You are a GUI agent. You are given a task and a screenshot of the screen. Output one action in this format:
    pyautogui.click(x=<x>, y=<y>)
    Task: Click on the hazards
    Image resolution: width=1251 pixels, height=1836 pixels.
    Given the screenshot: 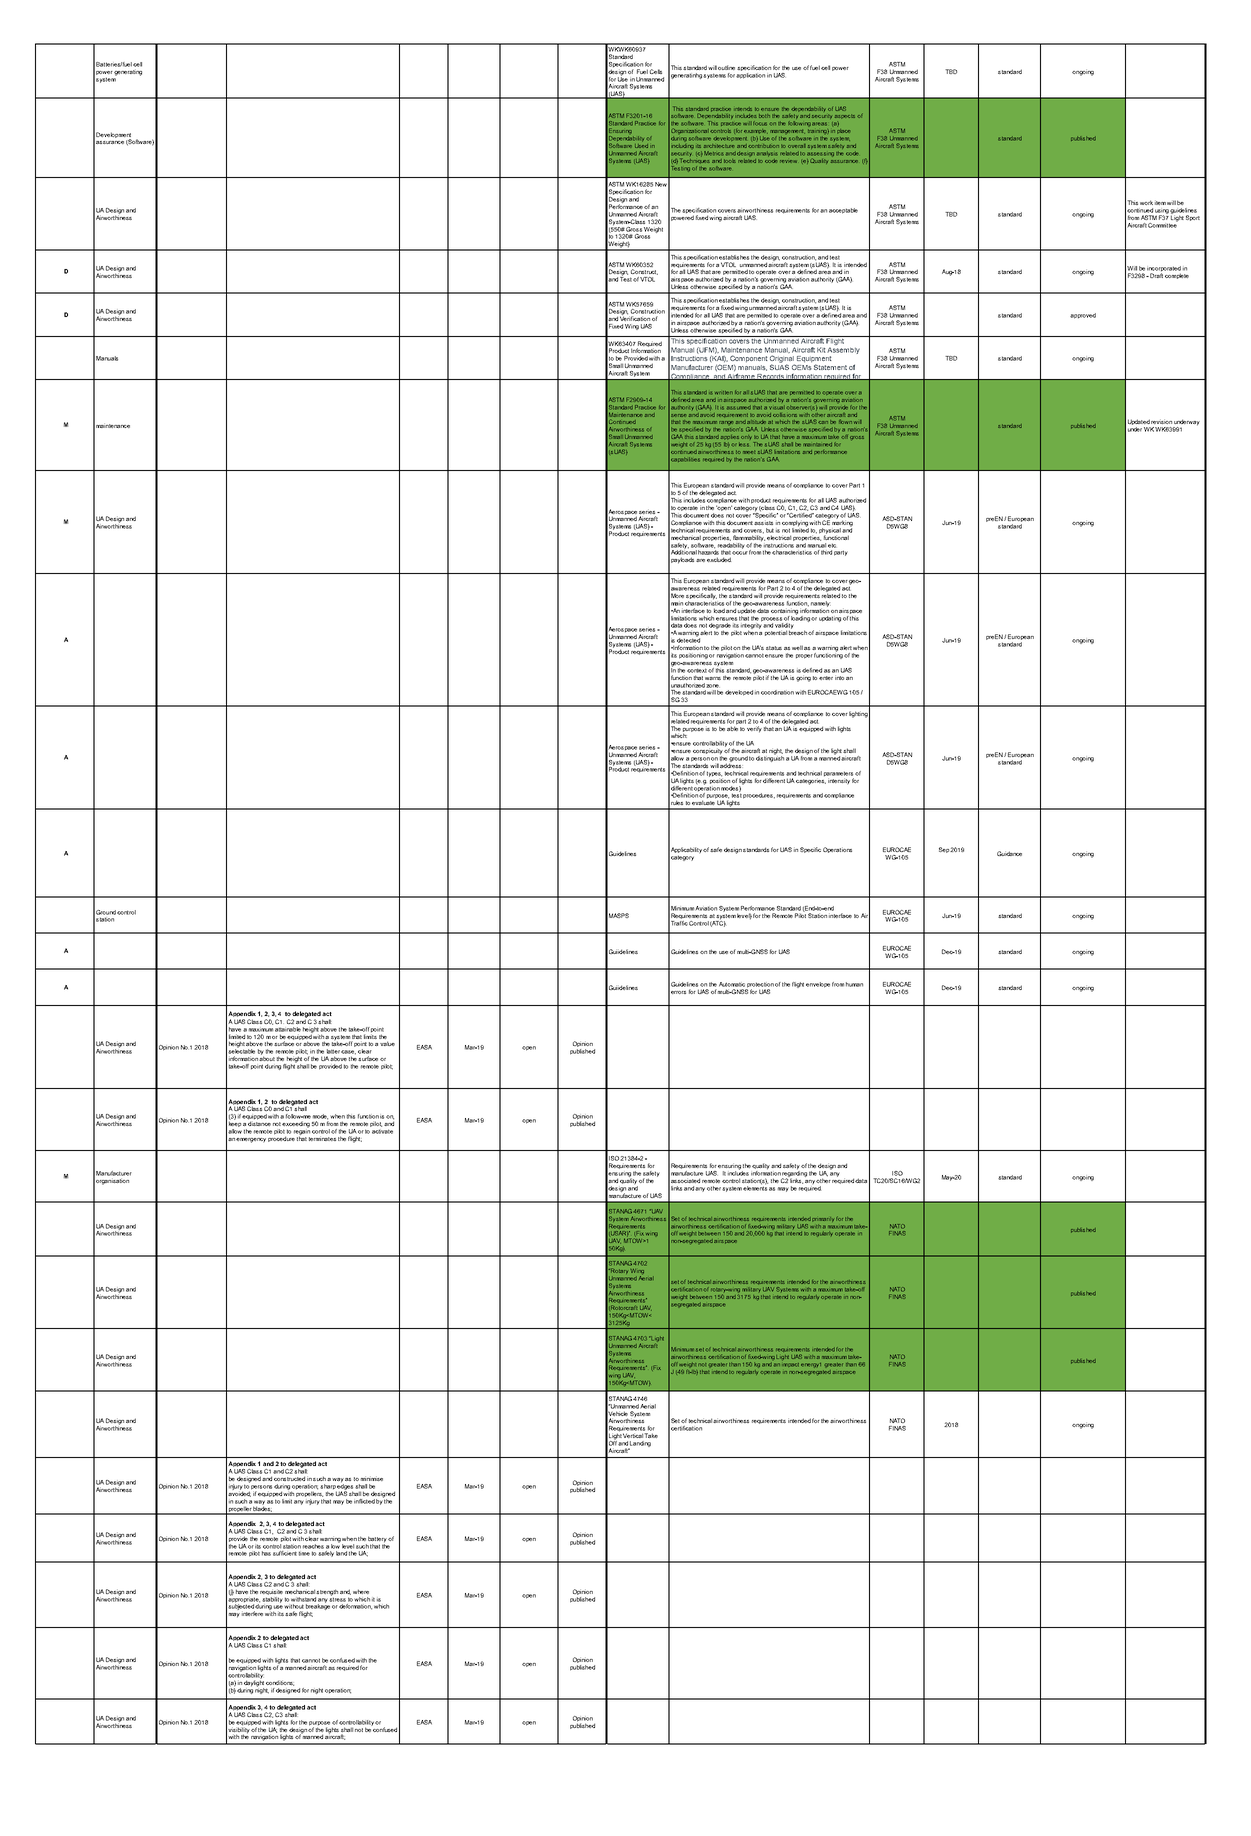 What is the action you would take?
    pyautogui.click(x=708, y=552)
